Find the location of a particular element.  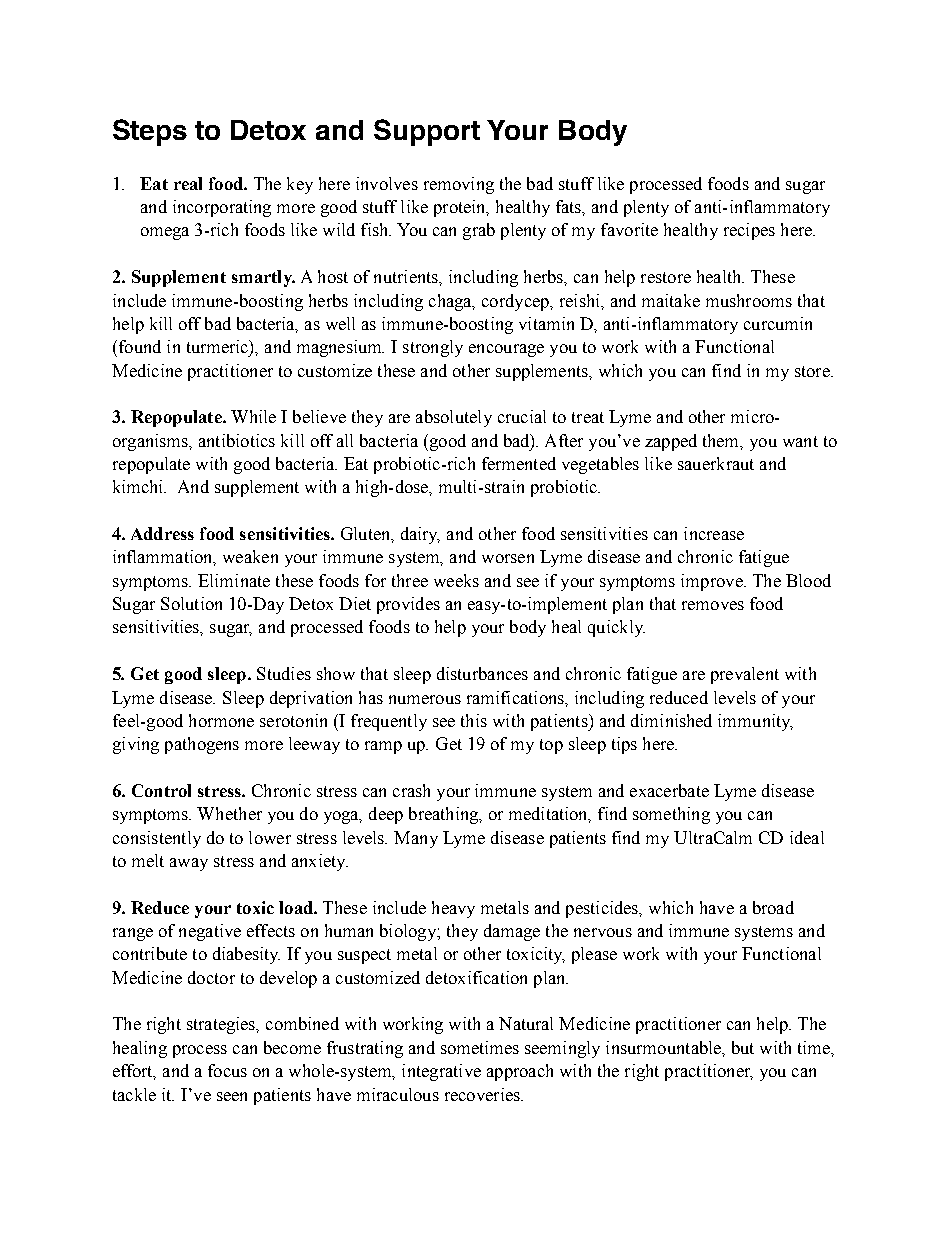

removing is located at coordinates (459, 185).
